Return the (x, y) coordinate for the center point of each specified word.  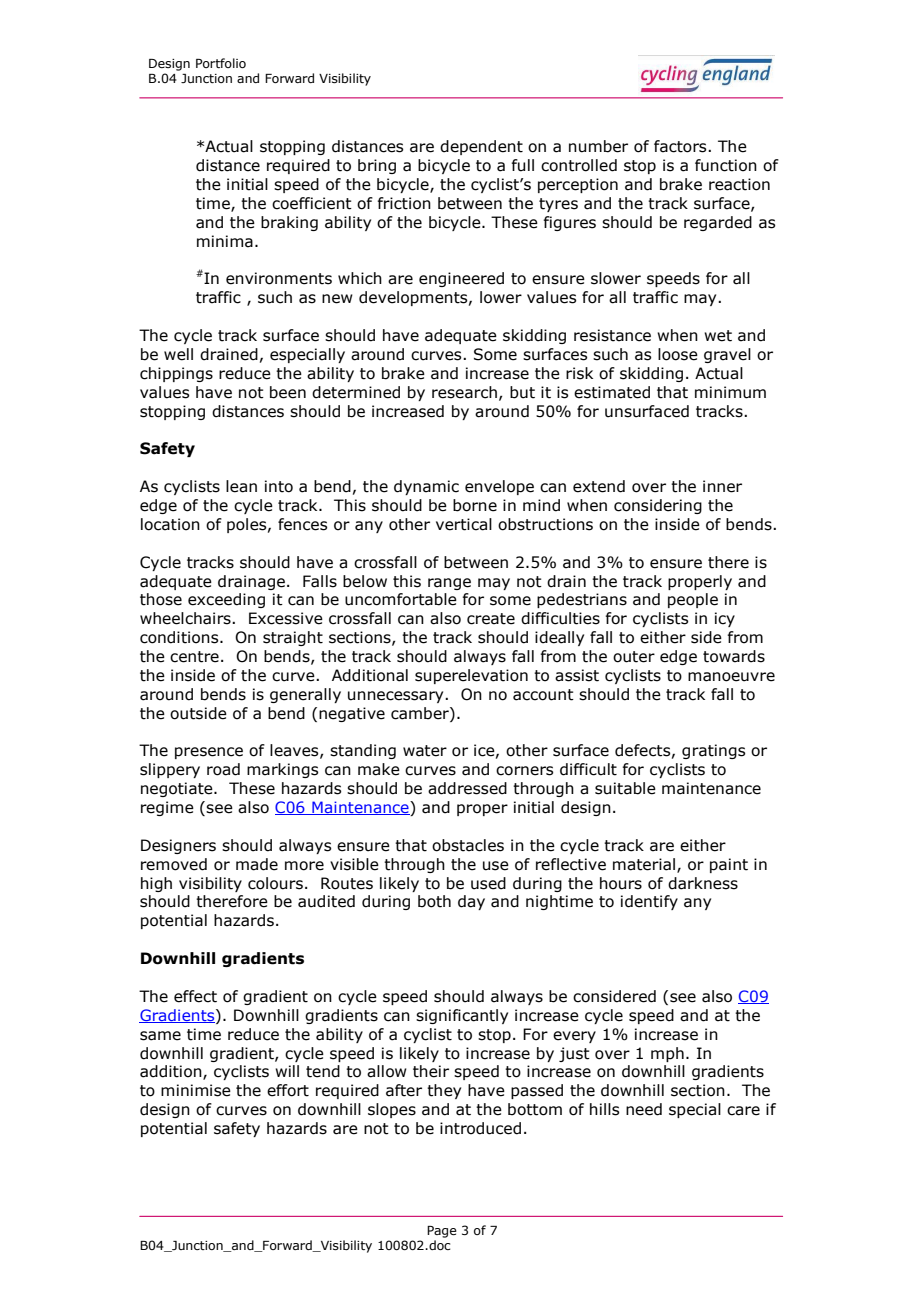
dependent (481, 147)
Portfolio (221, 63)
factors (681, 146)
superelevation (471, 676)
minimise (196, 1090)
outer (634, 657)
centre (194, 657)
